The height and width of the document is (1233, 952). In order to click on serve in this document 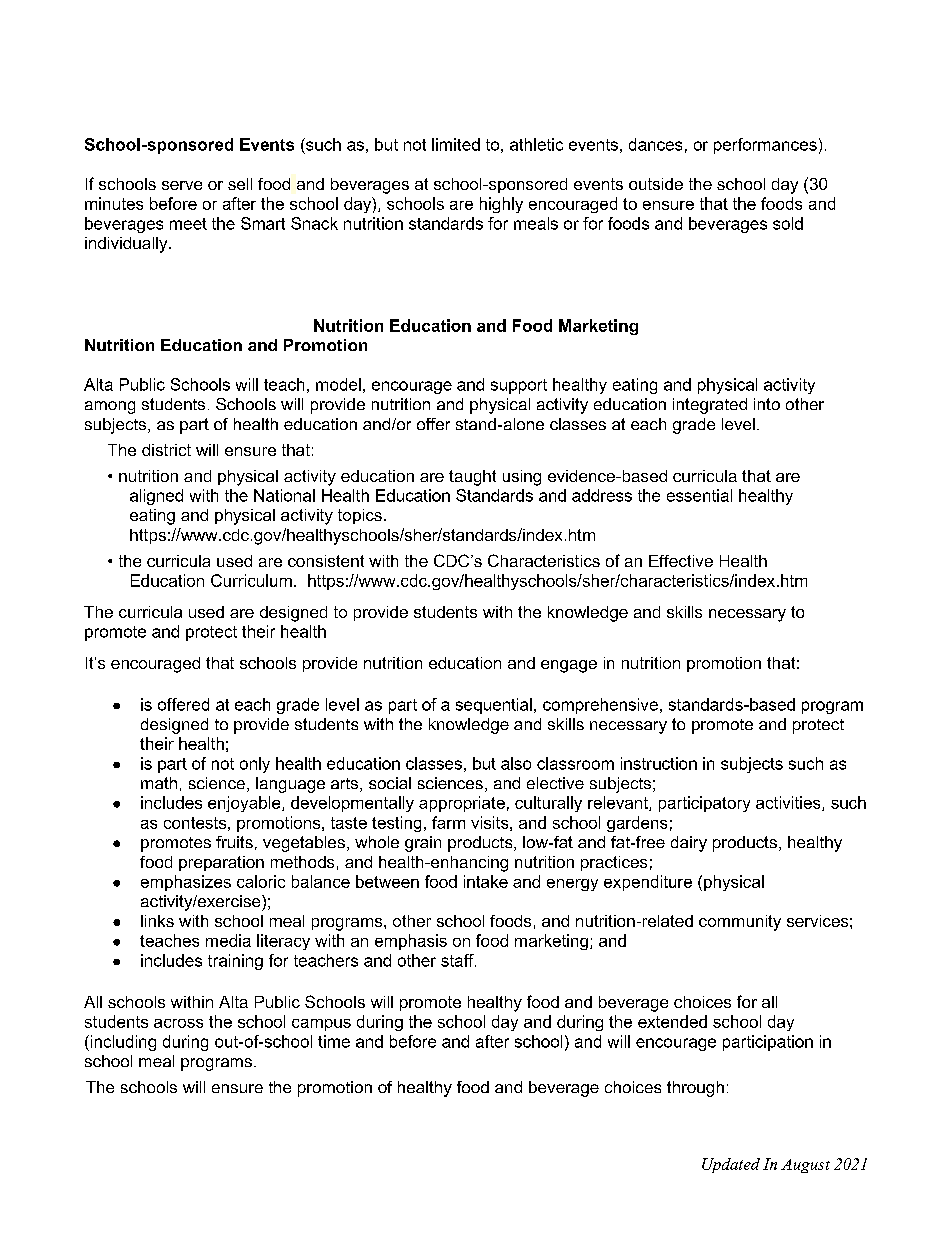, I will do `click(182, 185)`.
